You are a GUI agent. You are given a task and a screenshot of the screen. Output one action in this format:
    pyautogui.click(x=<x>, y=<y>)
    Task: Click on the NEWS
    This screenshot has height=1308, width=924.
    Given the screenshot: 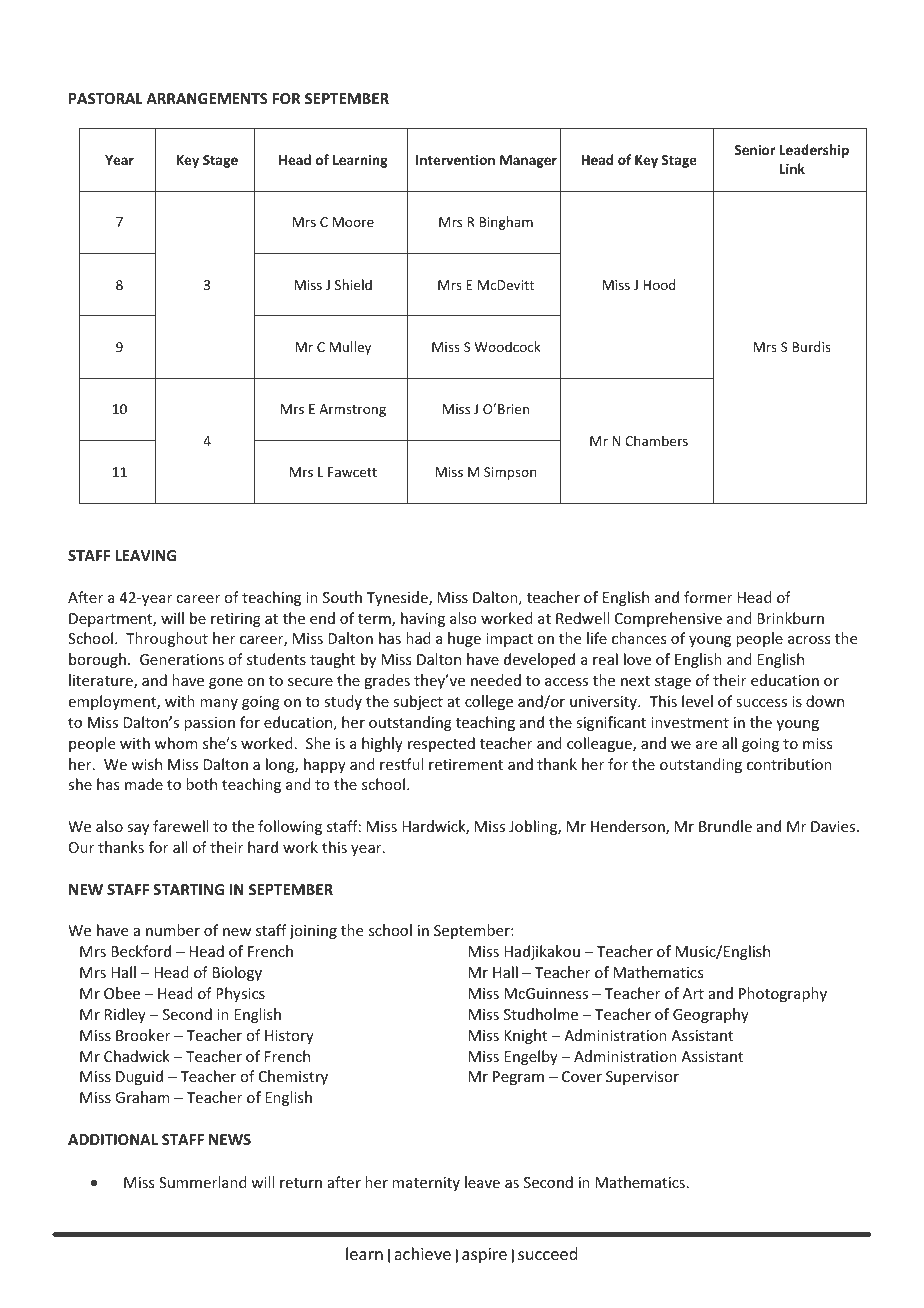 What is the action you would take?
    pyautogui.click(x=230, y=1139)
